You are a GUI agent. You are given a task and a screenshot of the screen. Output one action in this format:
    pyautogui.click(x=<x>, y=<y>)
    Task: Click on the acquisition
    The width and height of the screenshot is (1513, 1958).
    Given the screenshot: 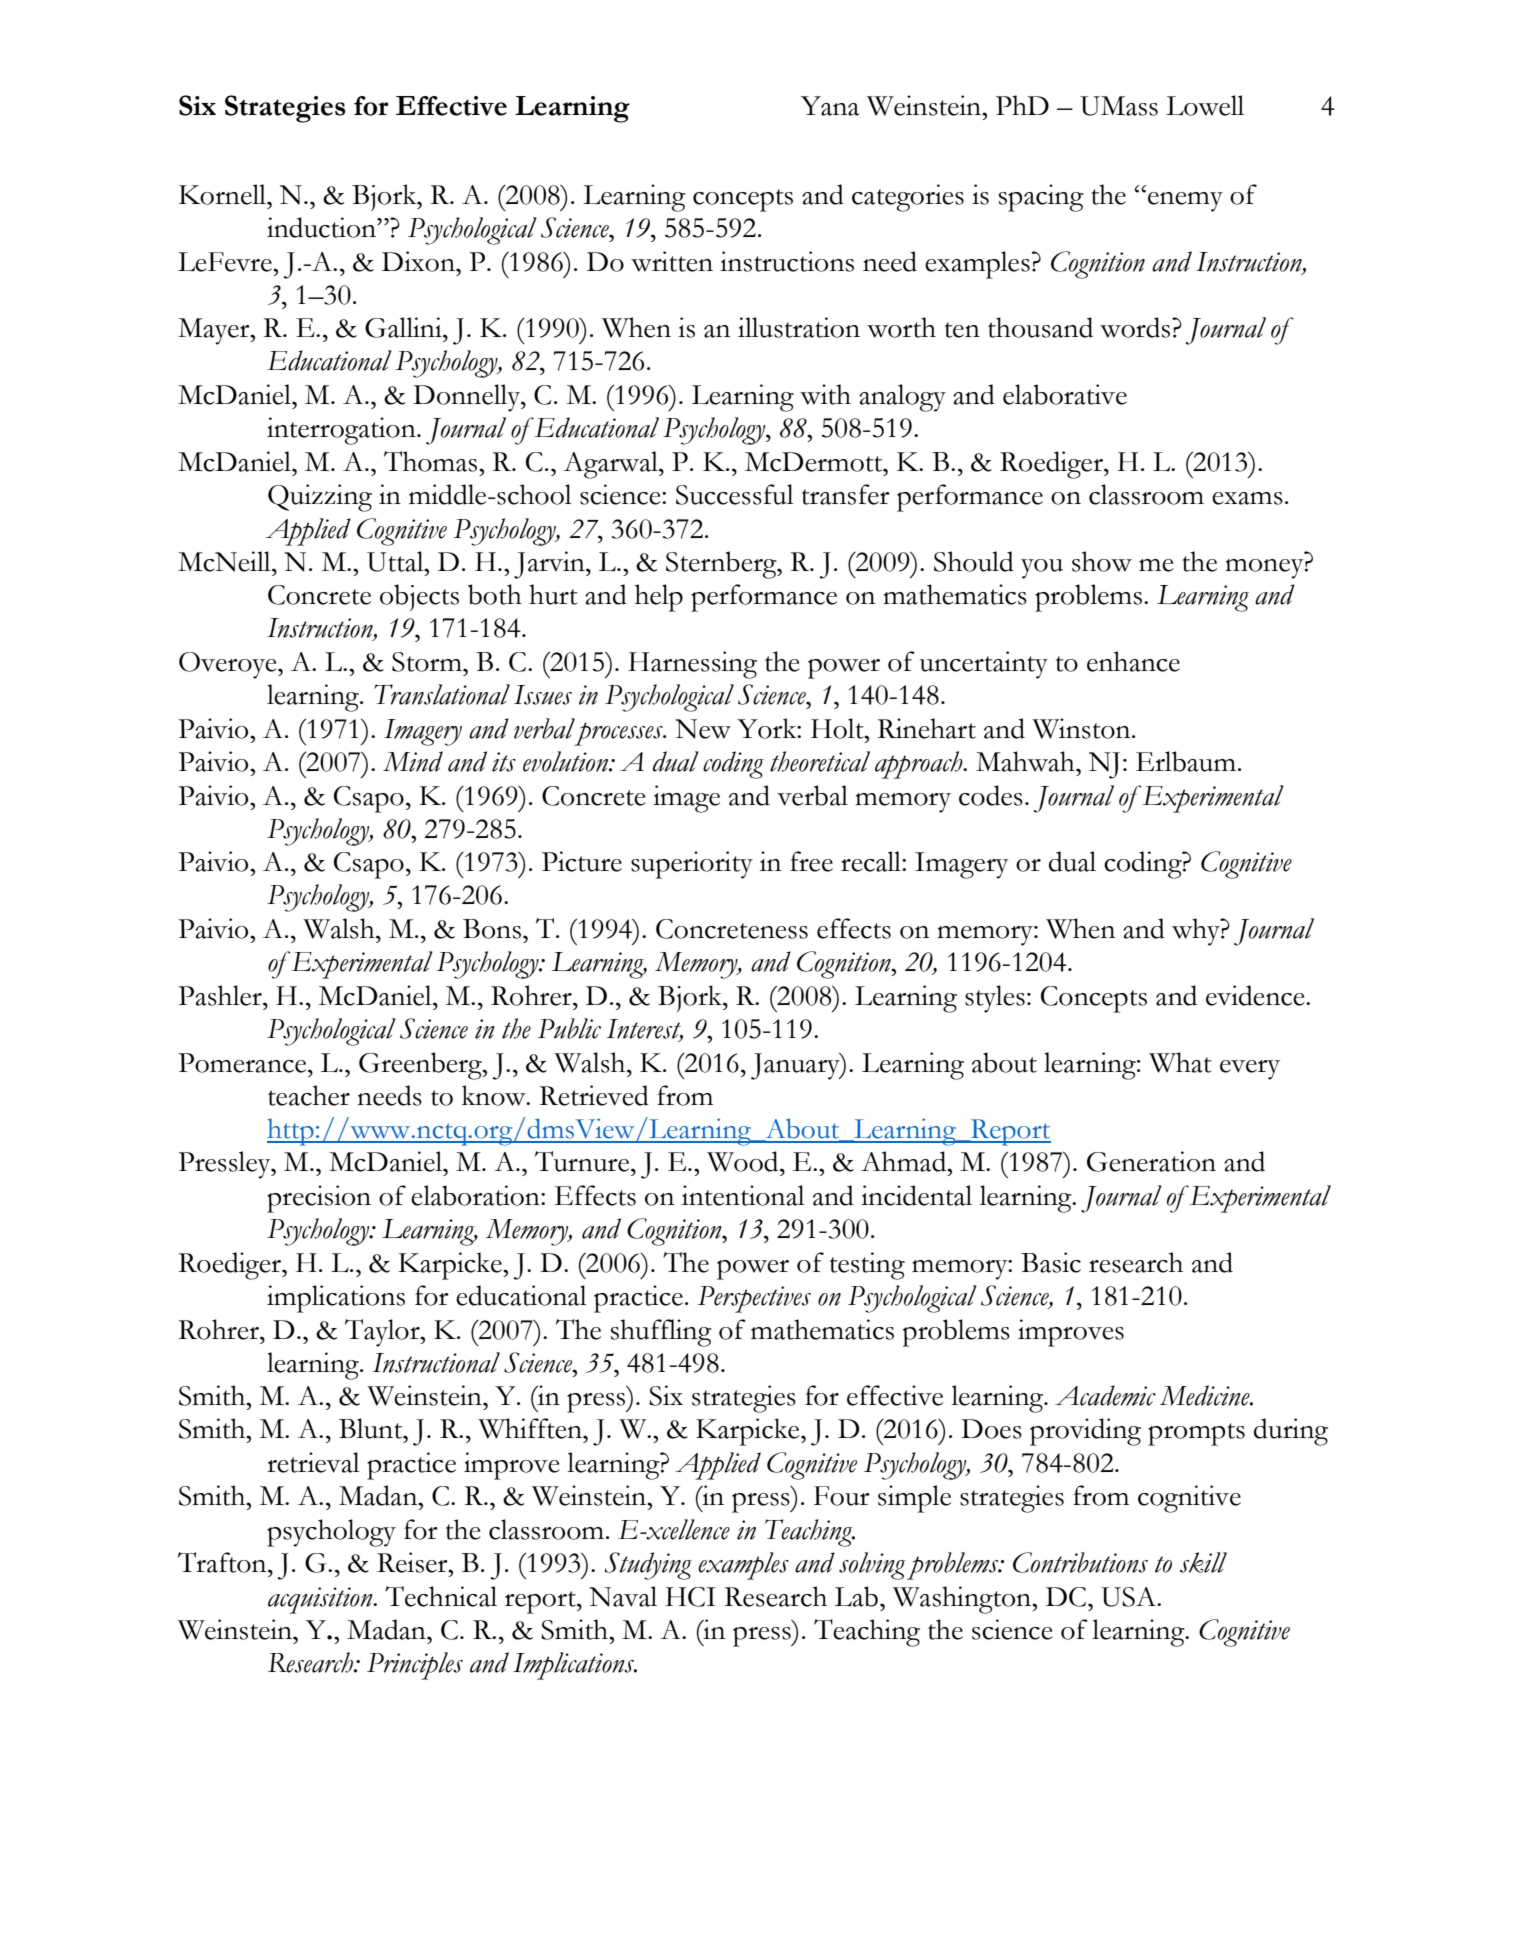 What is the action you would take?
    pyautogui.click(x=321, y=1600)
